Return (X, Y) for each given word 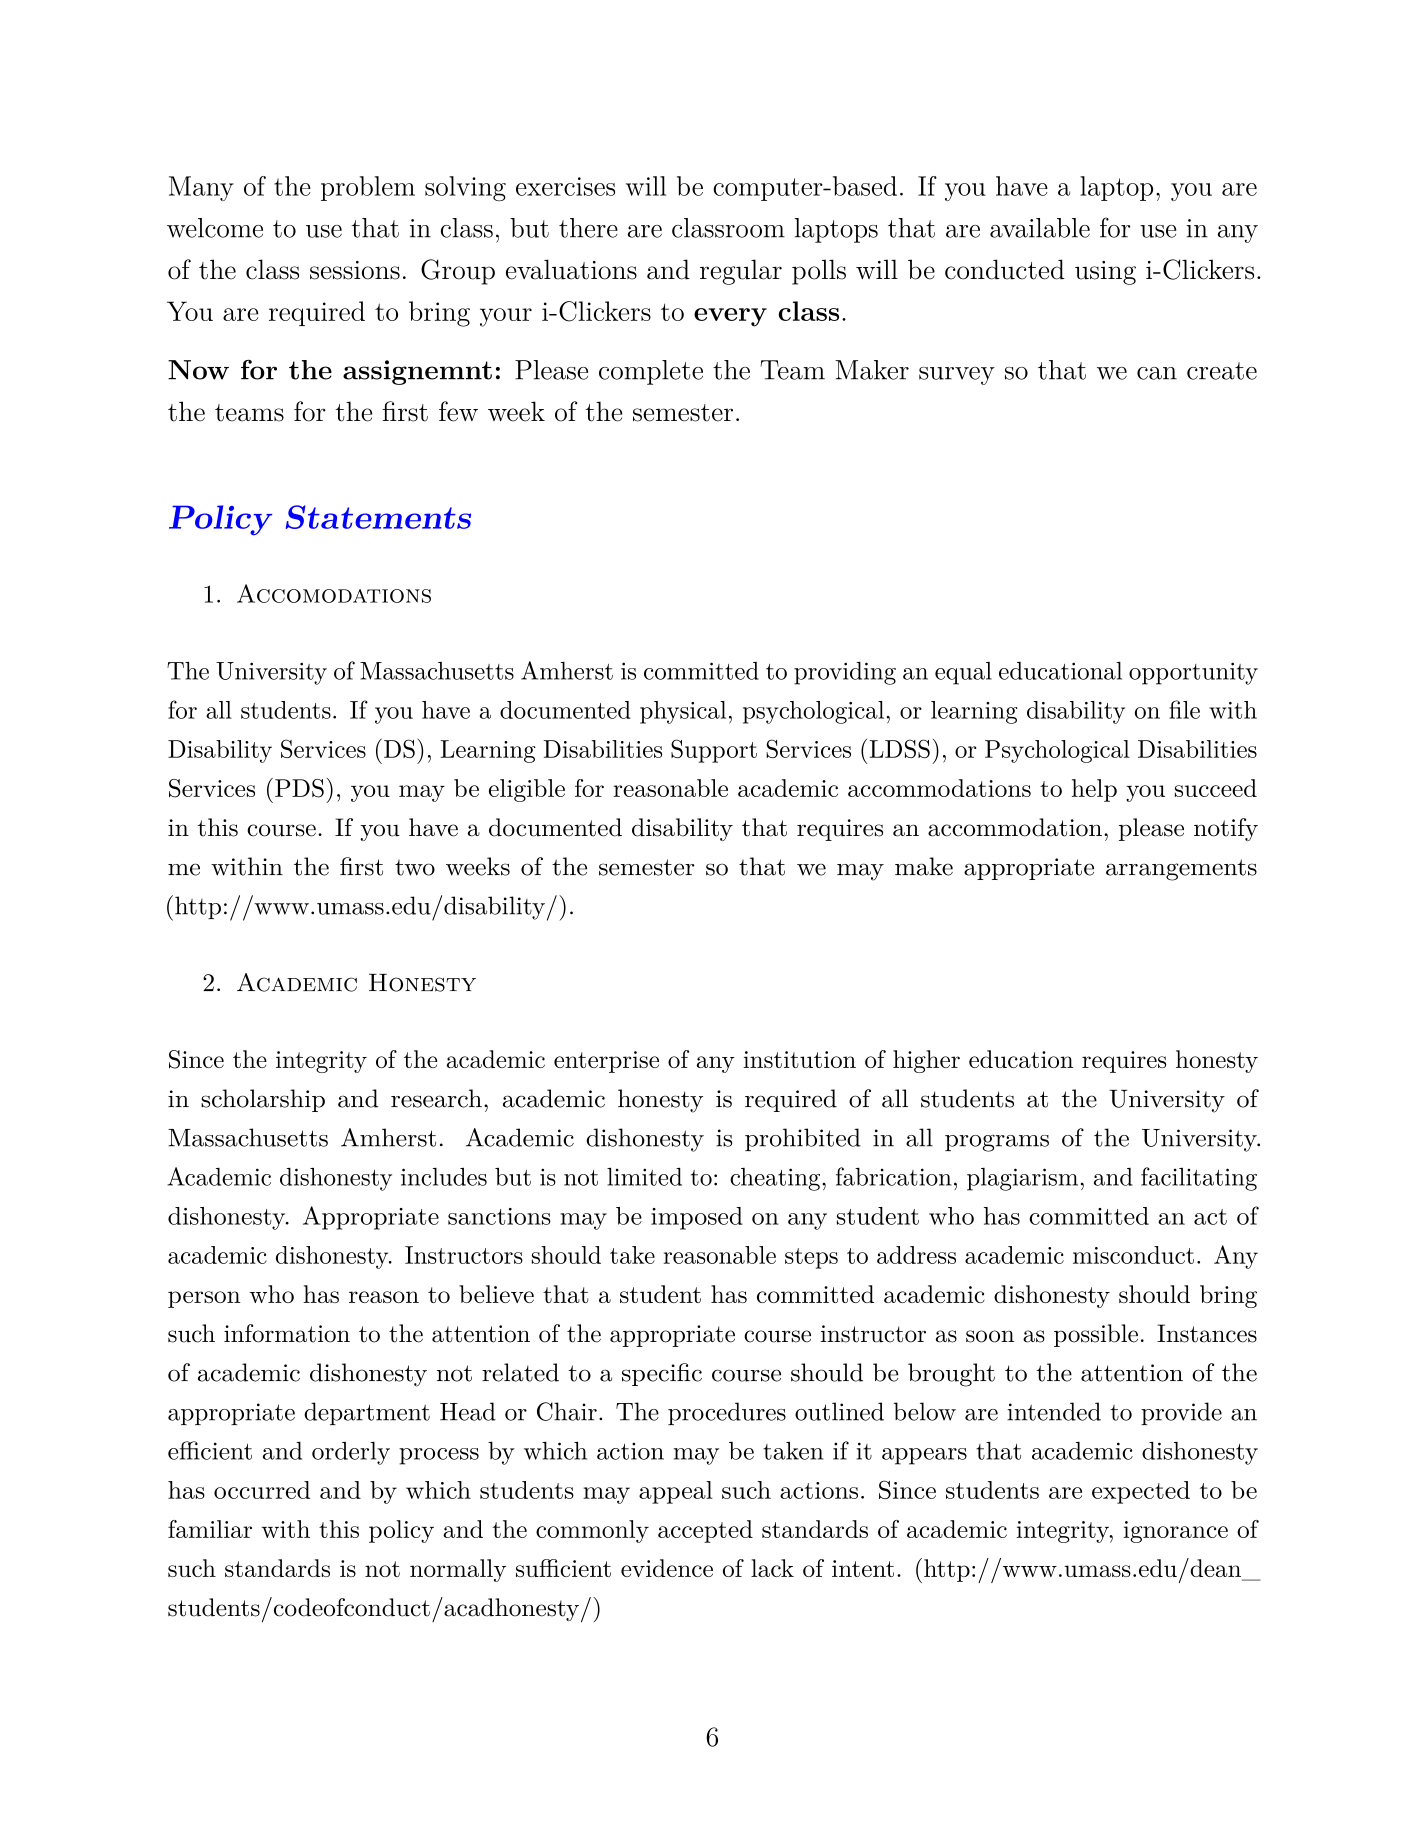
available (1040, 228)
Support (714, 751)
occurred (262, 1490)
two (415, 868)
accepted (705, 1531)
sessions (355, 270)
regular (741, 272)
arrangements (1181, 870)
